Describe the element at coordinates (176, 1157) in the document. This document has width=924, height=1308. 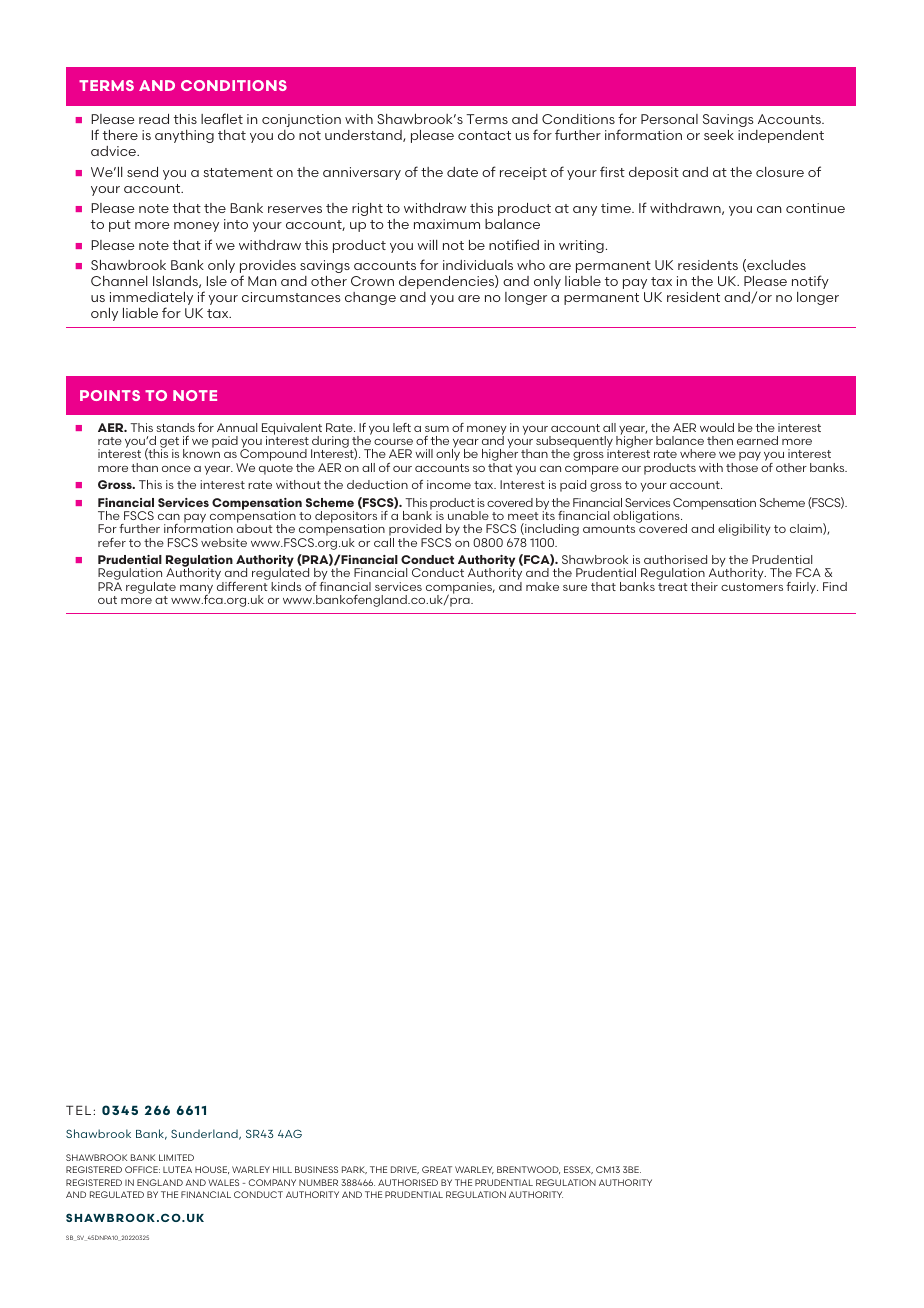
I see `LIMITED` at that location.
